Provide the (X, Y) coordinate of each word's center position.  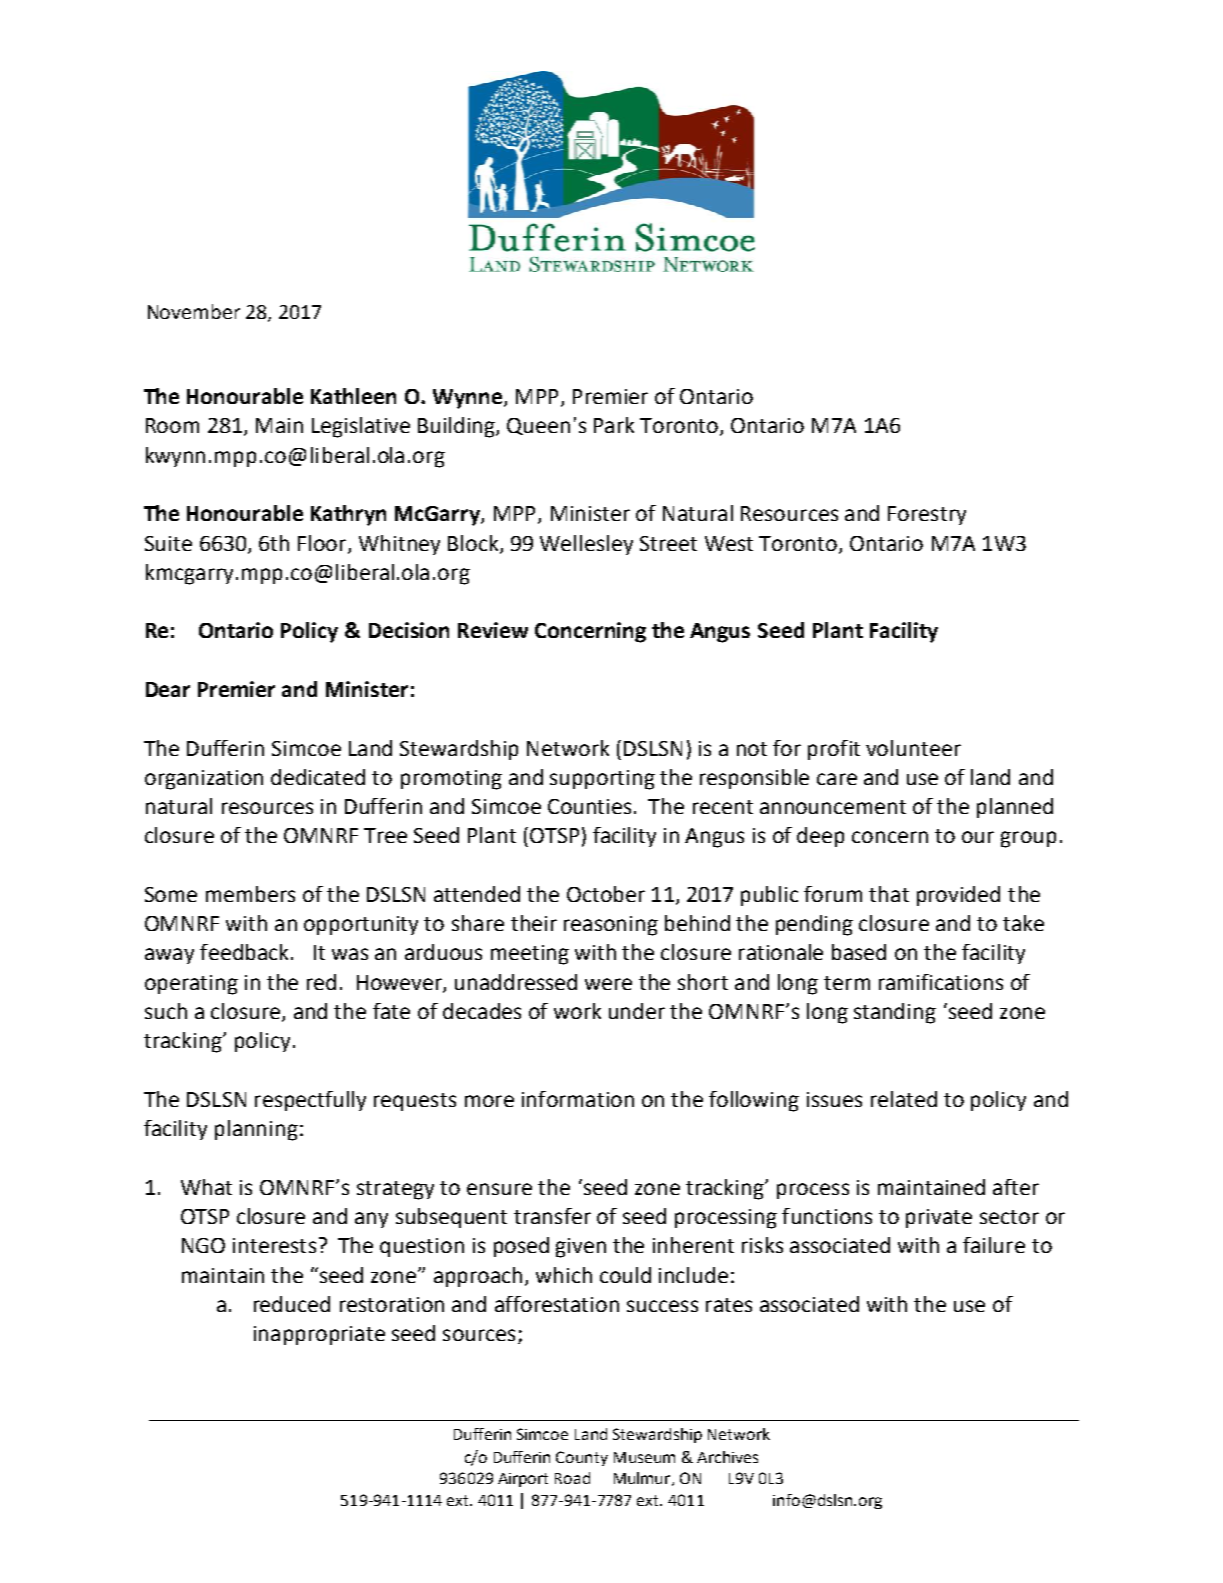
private (939, 1218)
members (250, 894)
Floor (323, 544)
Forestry (927, 515)
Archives (727, 1457)
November (194, 311)
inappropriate (319, 1335)
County (582, 1458)
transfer (552, 1216)
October (606, 894)
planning (256, 1130)
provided (958, 896)
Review (493, 630)
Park (614, 425)
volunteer (913, 748)
